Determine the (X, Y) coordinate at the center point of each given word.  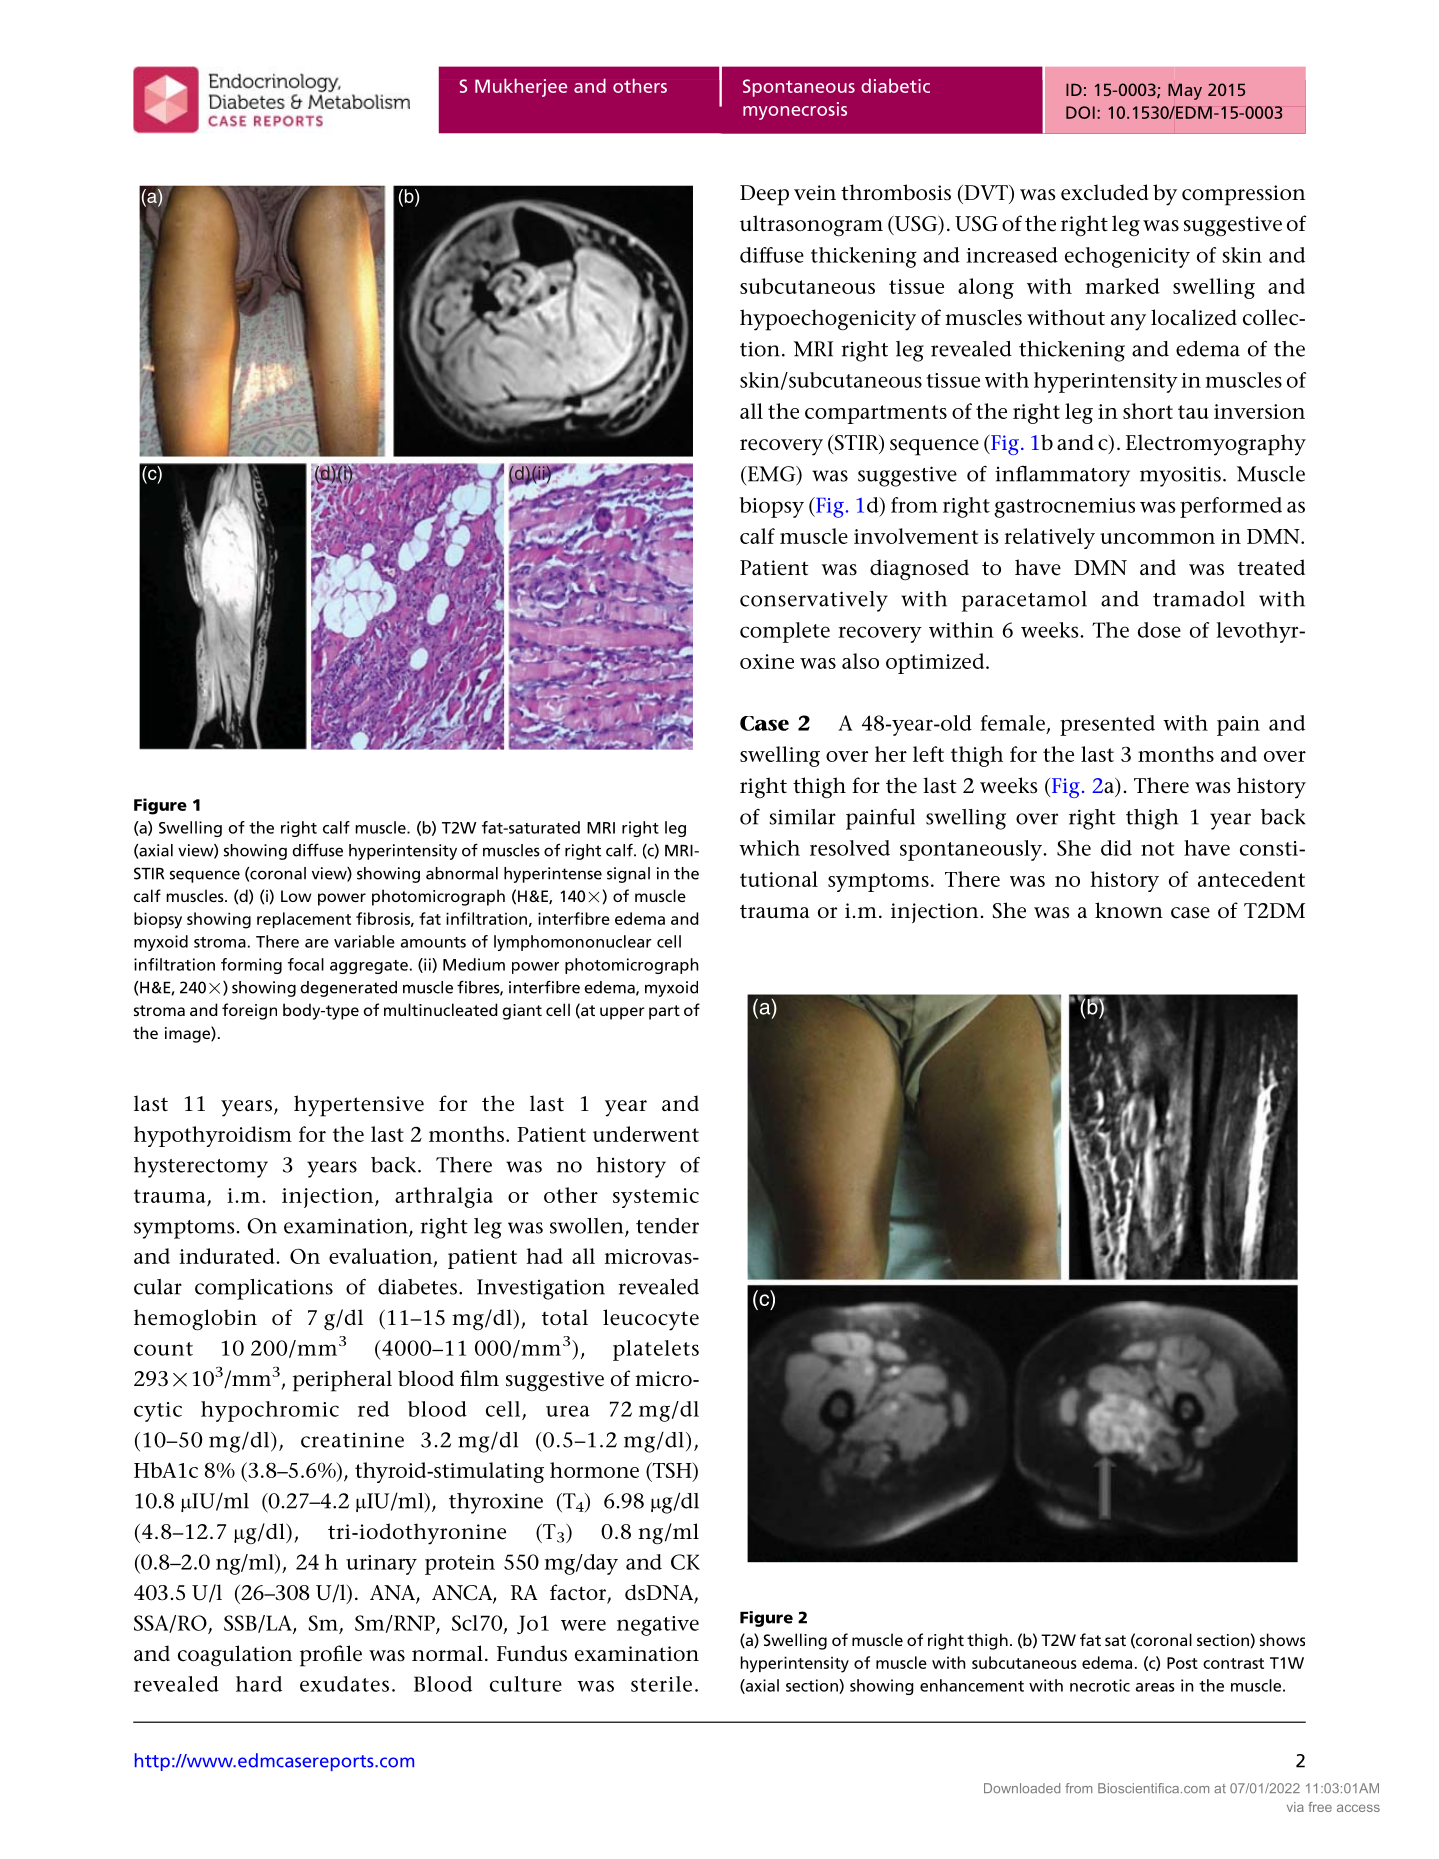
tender (667, 1226)
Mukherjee (521, 87)
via (1295, 1807)
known (1129, 910)
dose (1159, 630)
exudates (344, 1684)
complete (785, 632)
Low (296, 896)
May (1185, 91)
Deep (764, 195)
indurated (228, 1256)
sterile (661, 1684)
